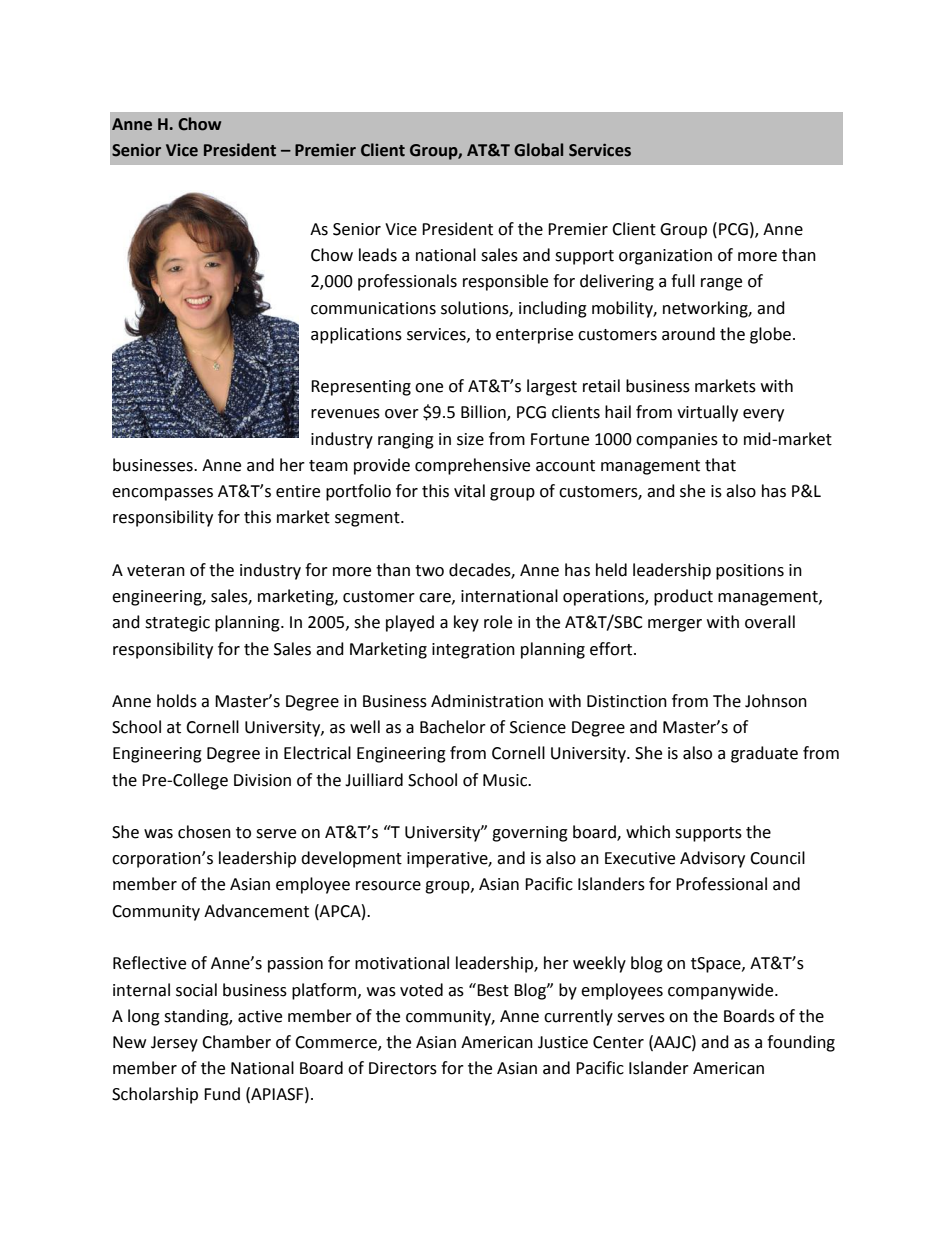 The width and height of the screenshot is (952, 1233). I want to click on key, so click(466, 623).
